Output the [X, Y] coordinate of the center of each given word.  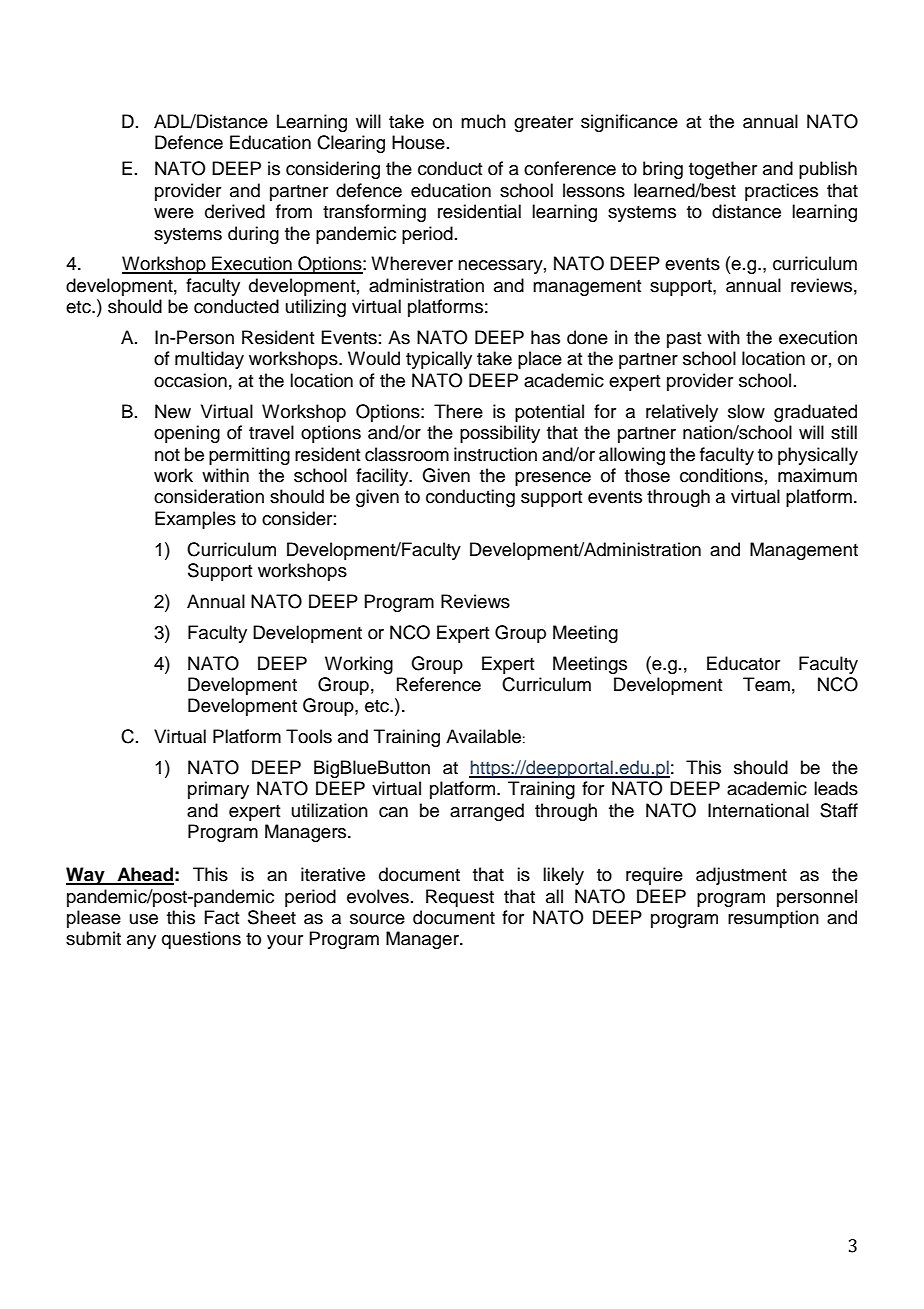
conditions [721, 475]
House [418, 142]
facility [383, 477]
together [723, 170]
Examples [195, 520]
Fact [222, 917]
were [174, 213]
